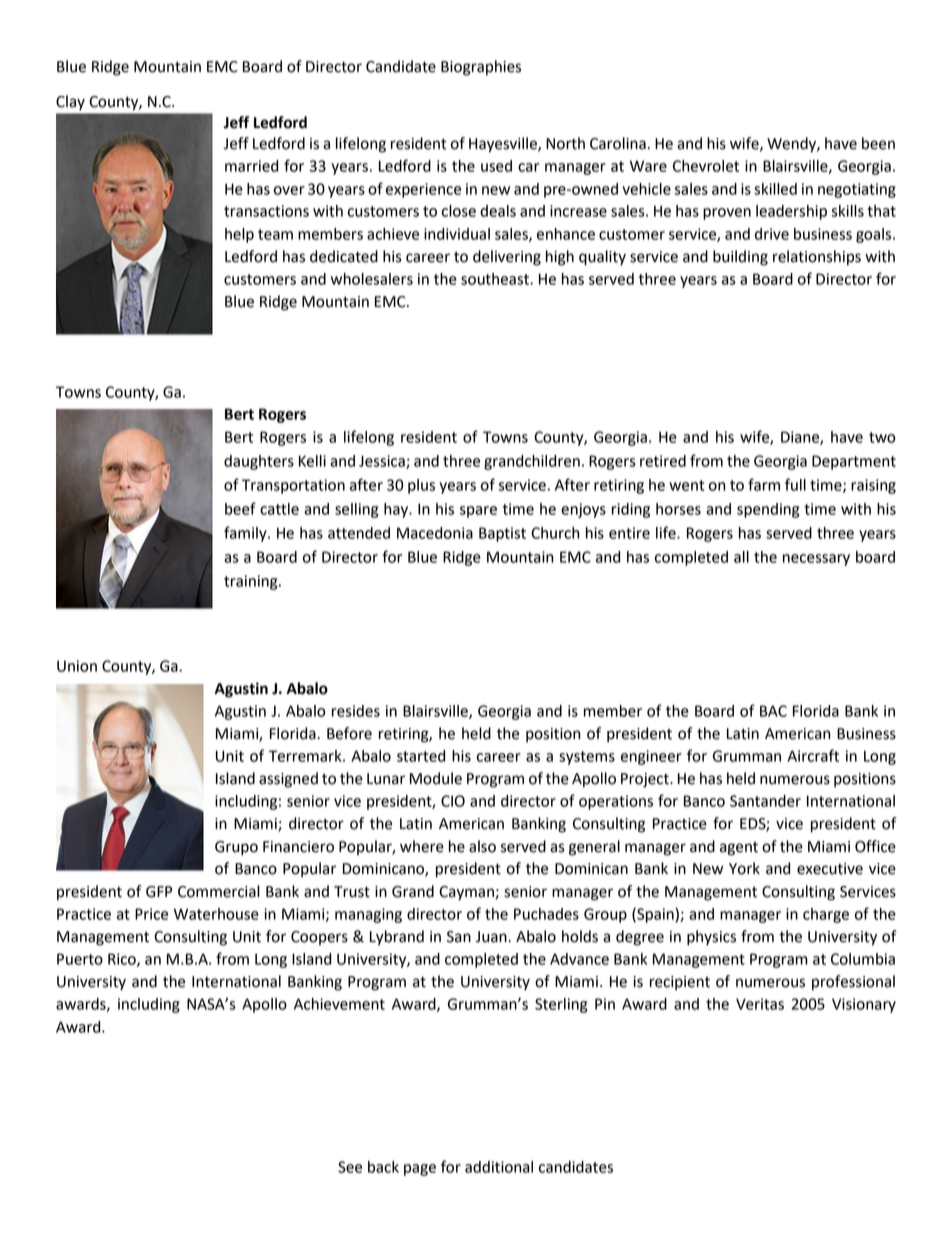  I want to click on been, so click(878, 143).
